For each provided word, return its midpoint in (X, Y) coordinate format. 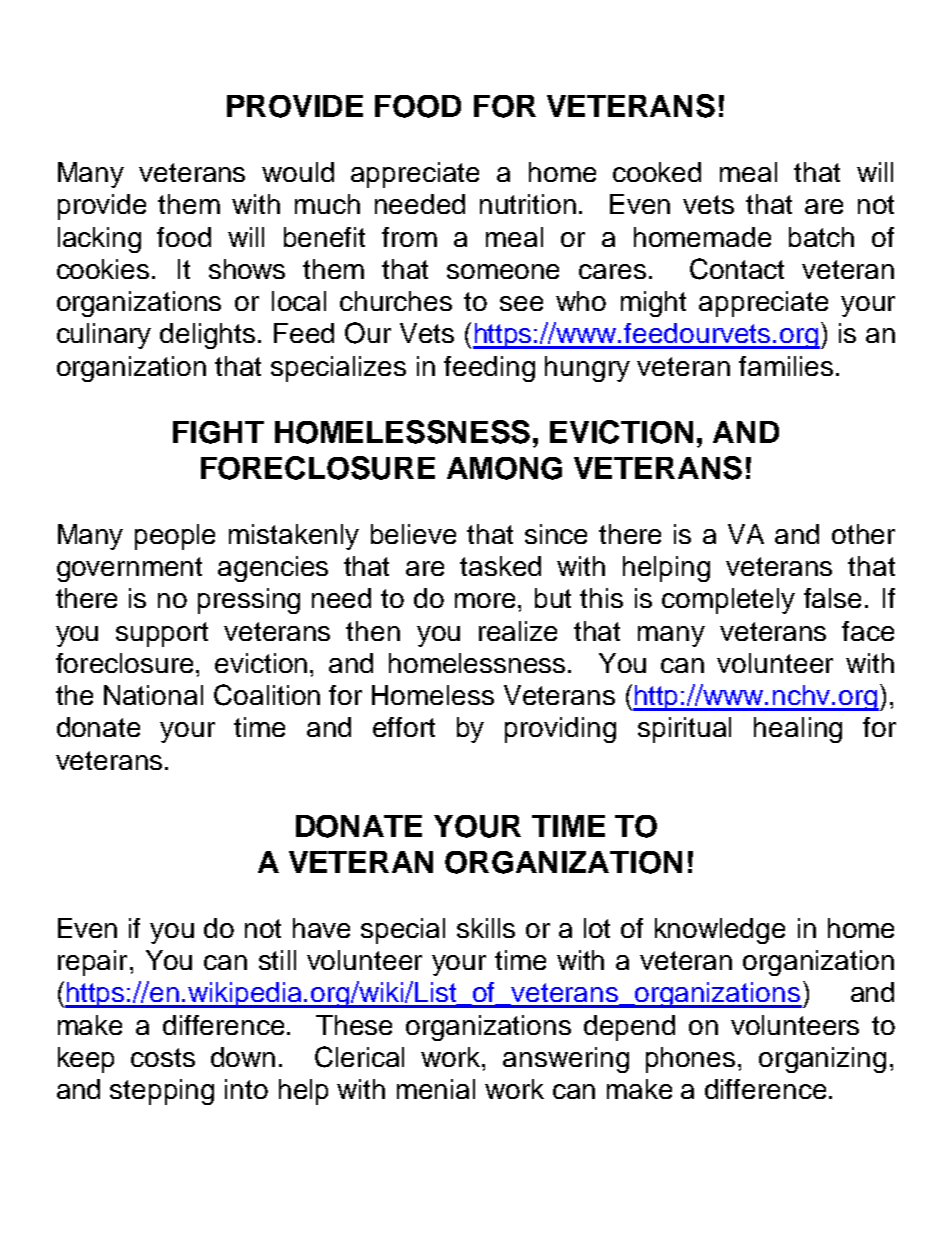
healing (798, 730)
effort (404, 727)
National (153, 695)
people (175, 537)
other (863, 534)
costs (163, 1057)
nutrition (528, 204)
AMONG (504, 468)
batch (821, 237)
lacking (99, 240)
